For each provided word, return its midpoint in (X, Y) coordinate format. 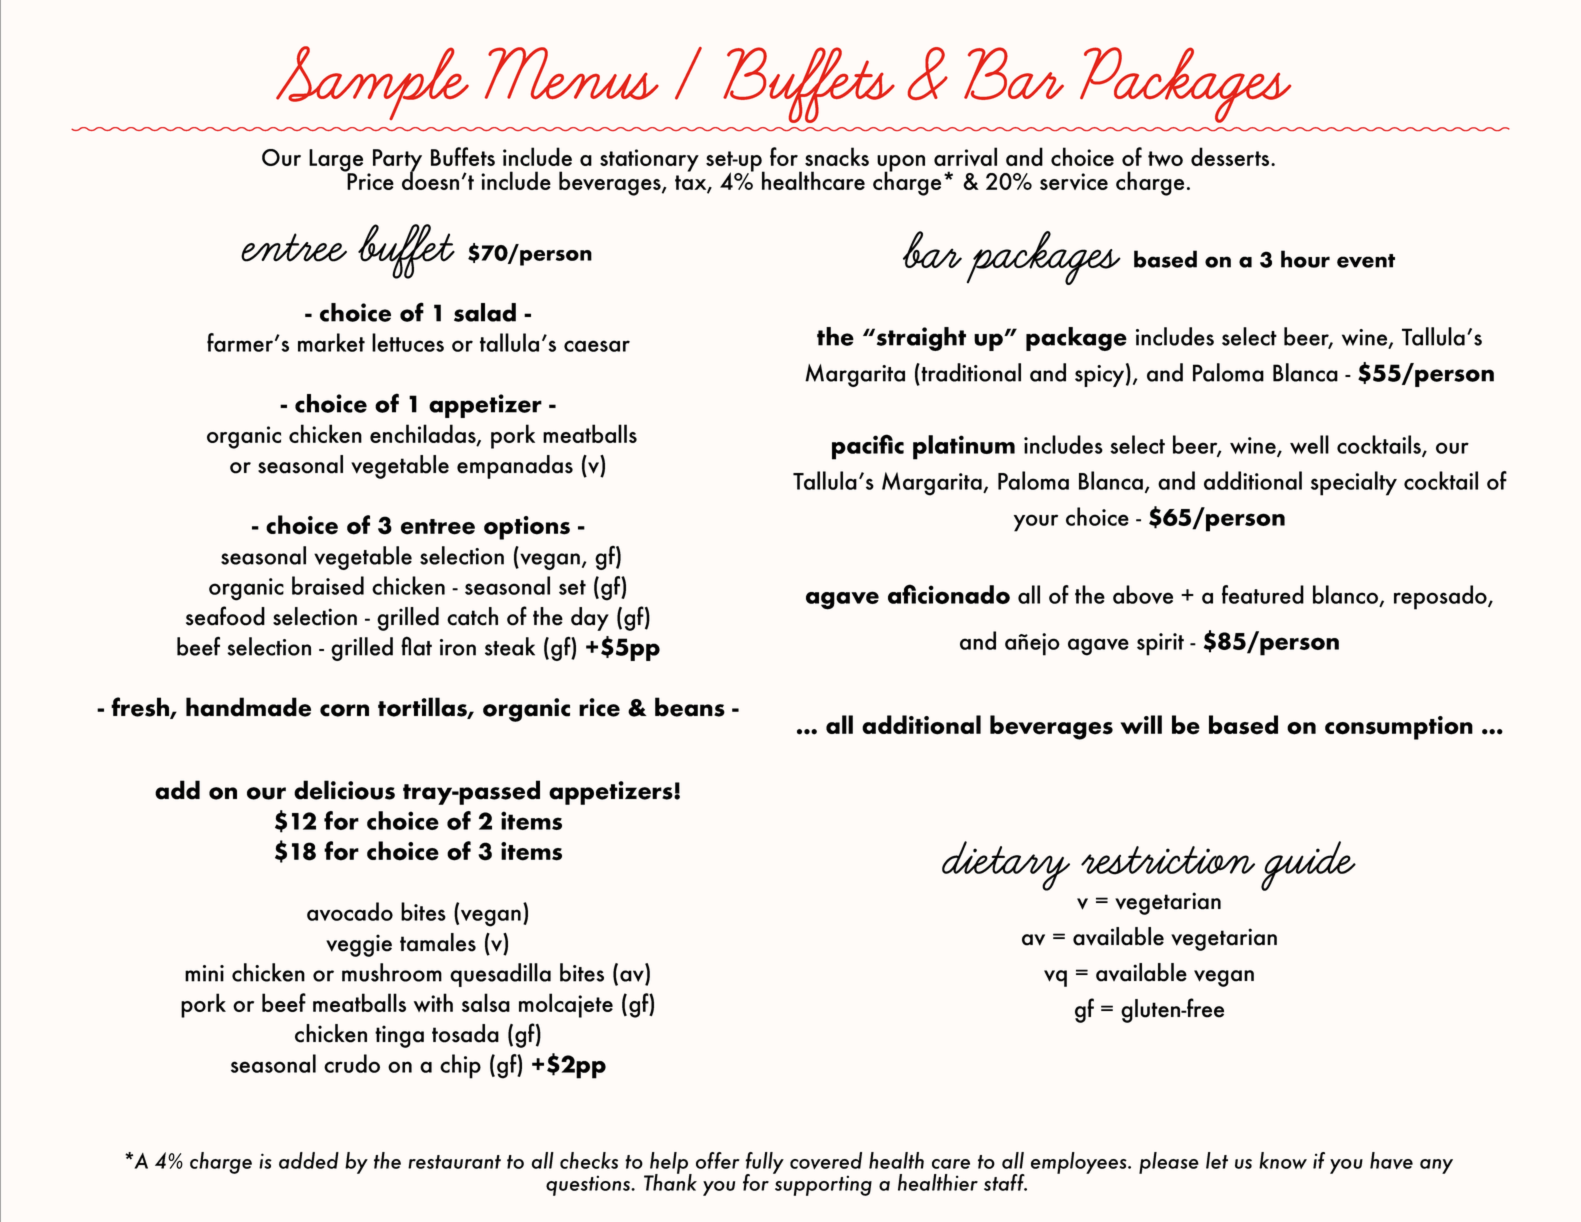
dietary (1006, 866)
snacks (837, 156)
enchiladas (424, 435)
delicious (344, 790)
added (309, 1160)
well (1309, 444)
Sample (372, 83)
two (1165, 158)
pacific (868, 447)
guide (1308, 866)
